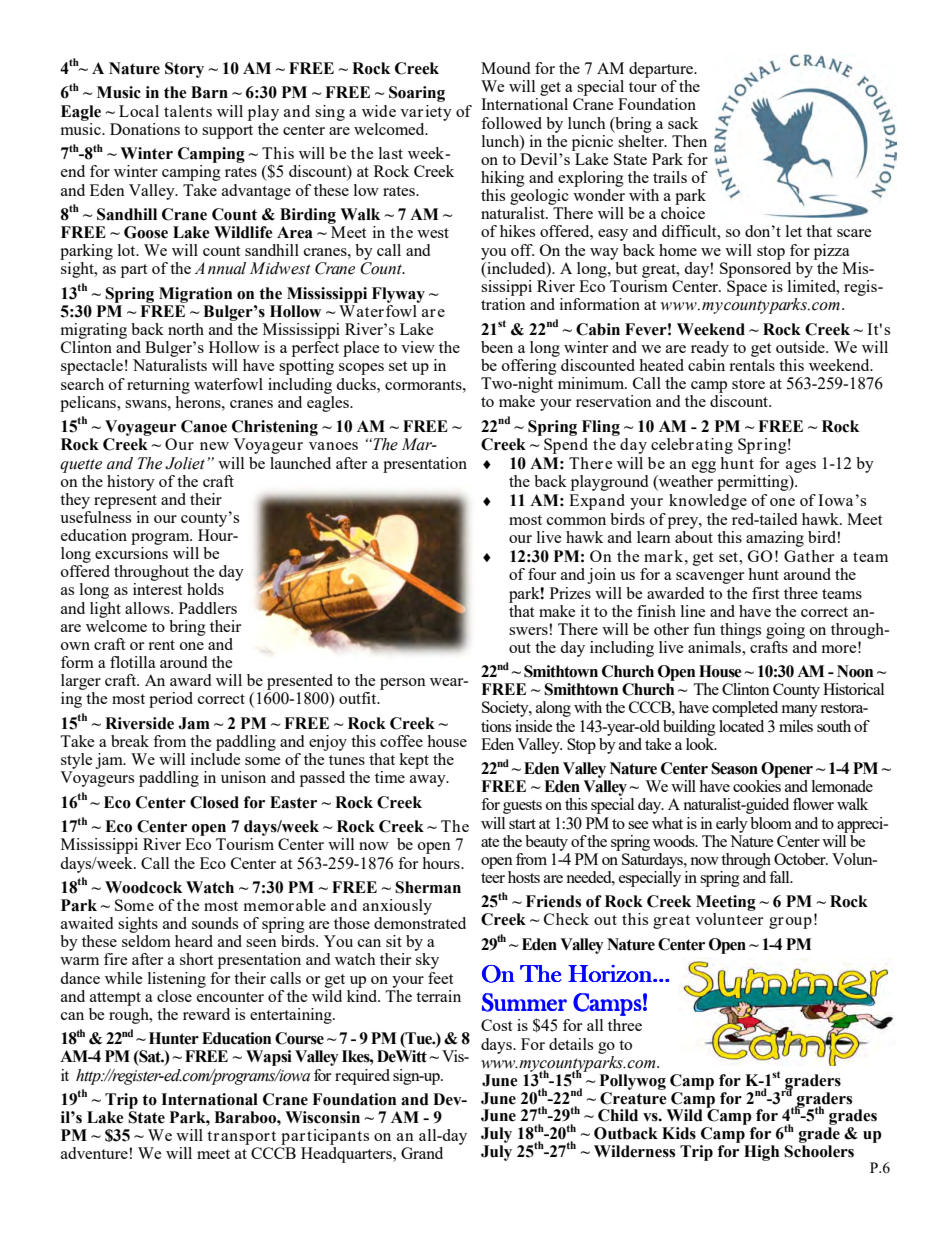 Image resolution: width=952 pixels, height=1233 pixels. What do you see at coordinates (683, 123) in the screenshot?
I see `sack` at bounding box center [683, 123].
